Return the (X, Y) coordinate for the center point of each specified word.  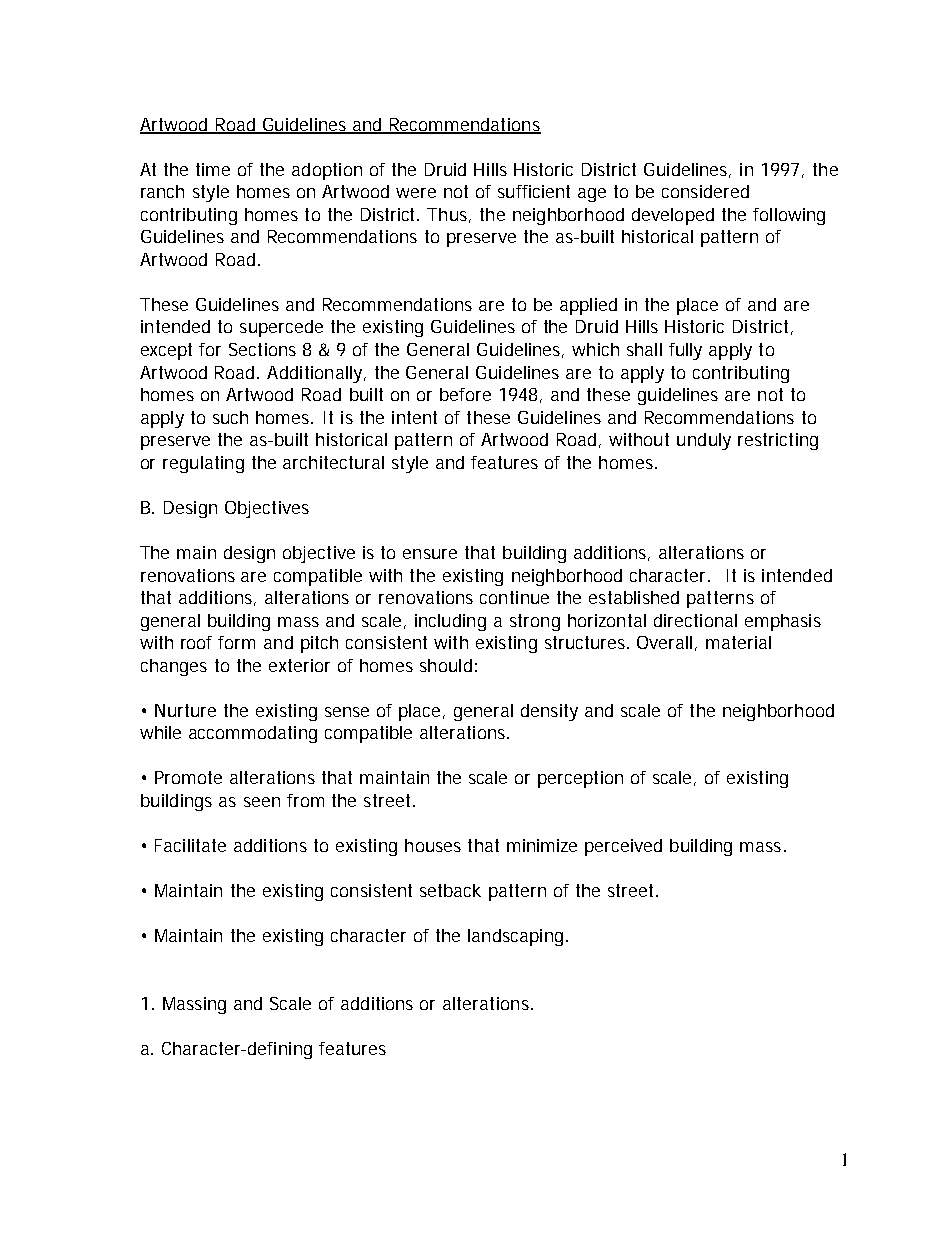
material (738, 642)
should (446, 665)
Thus (447, 214)
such (230, 417)
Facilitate (190, 845)
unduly (704, 441)
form (236, 642)
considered (705, 191)
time (213, 169)
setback (450, 890)
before (465, 394)
